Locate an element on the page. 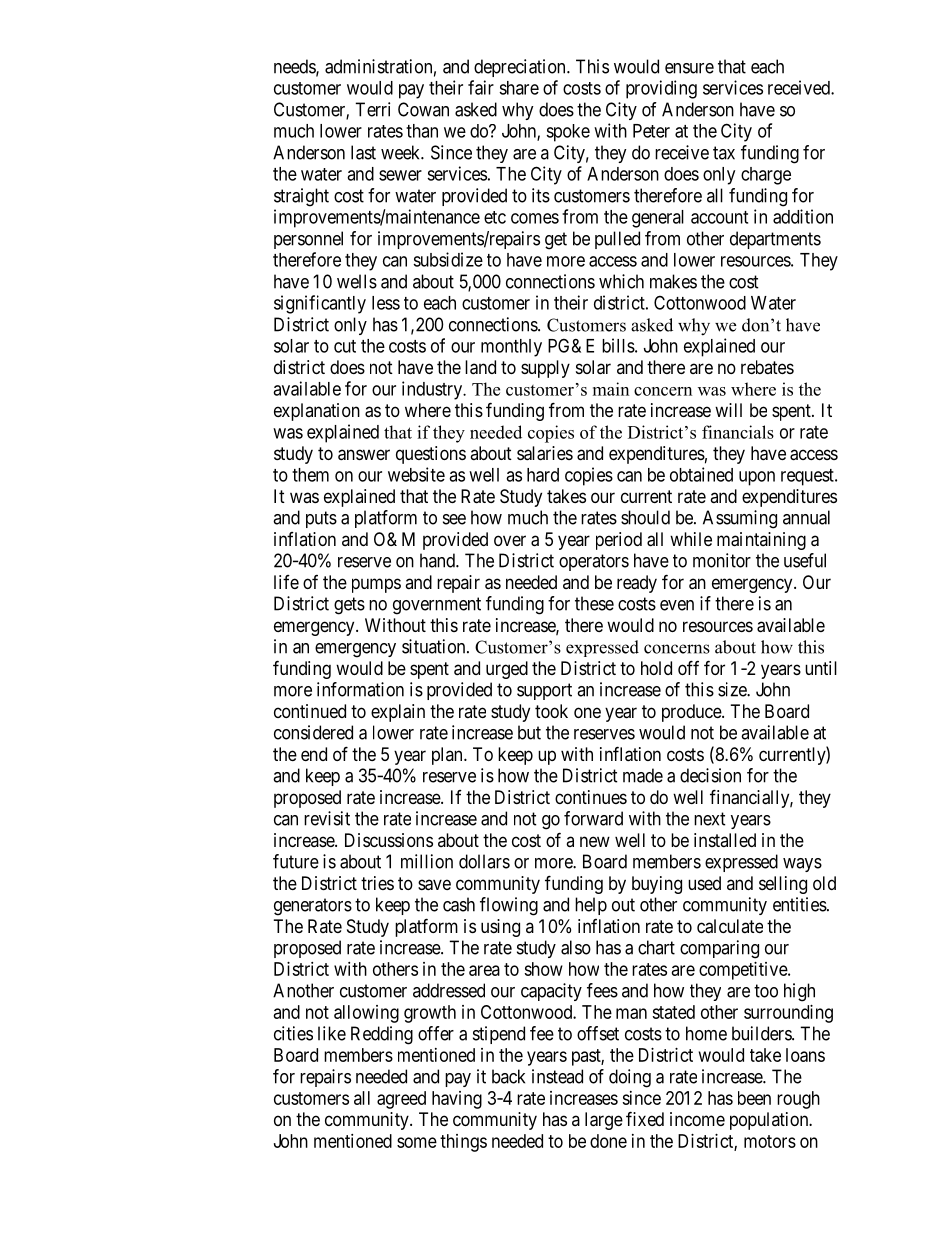 This page has width=952, height=1233. instead is located at coordinates (557, 1076).
